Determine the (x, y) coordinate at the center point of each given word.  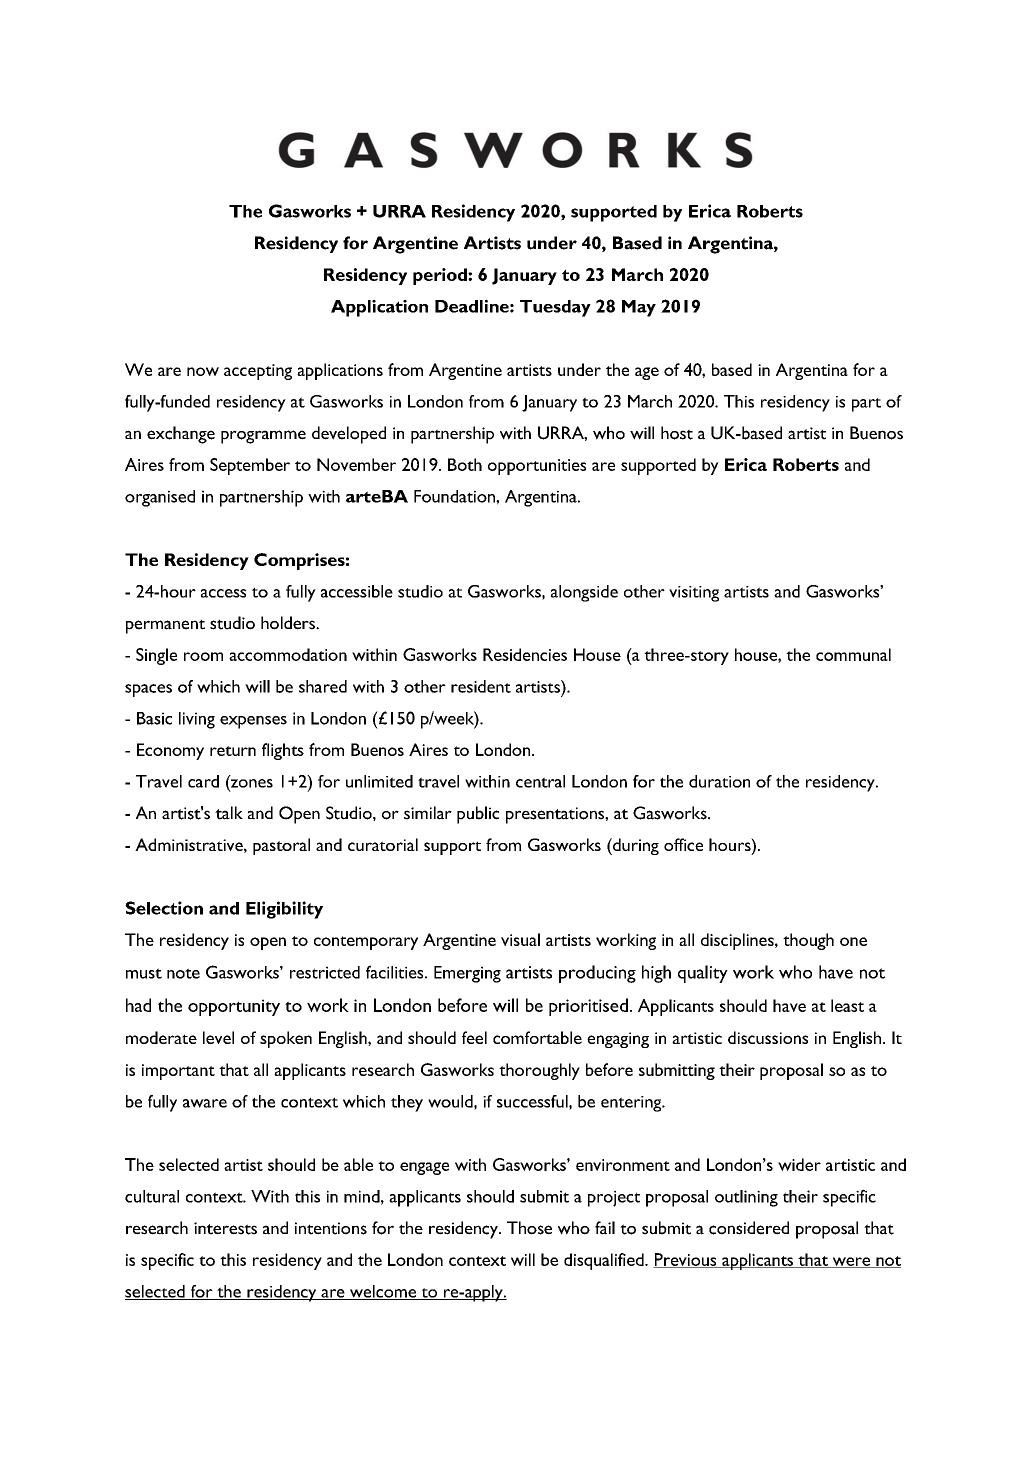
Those (529, 1228)
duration (719, 781)
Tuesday (555, 308)
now (203, 371)
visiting (694, 594)
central (540, 781)
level (218, 1037)
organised (160, 498)
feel (474, 1037)
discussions (768, 1037)
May (639, 308)
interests (225, 1228)
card (203, 781)
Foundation (455, 496)
